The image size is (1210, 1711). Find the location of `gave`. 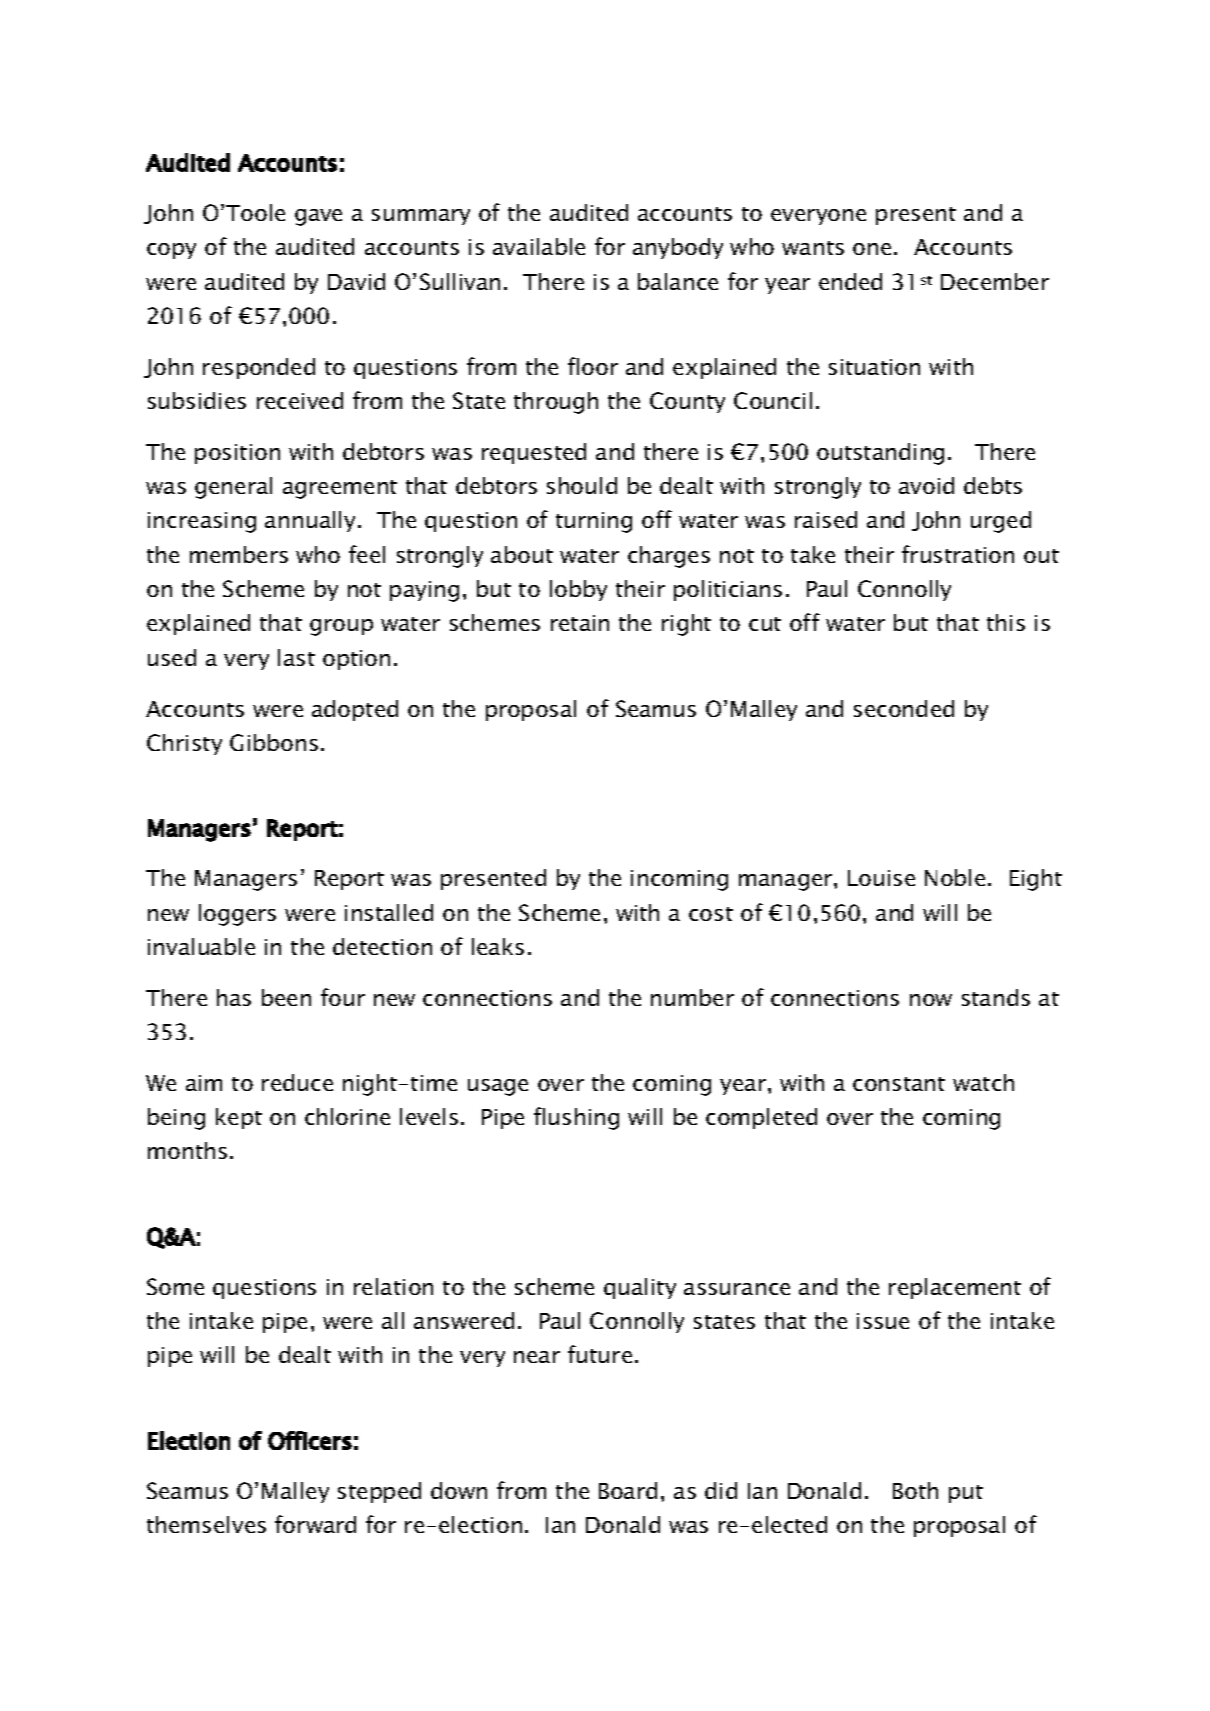

gave is located at coordinates (318, 217).
